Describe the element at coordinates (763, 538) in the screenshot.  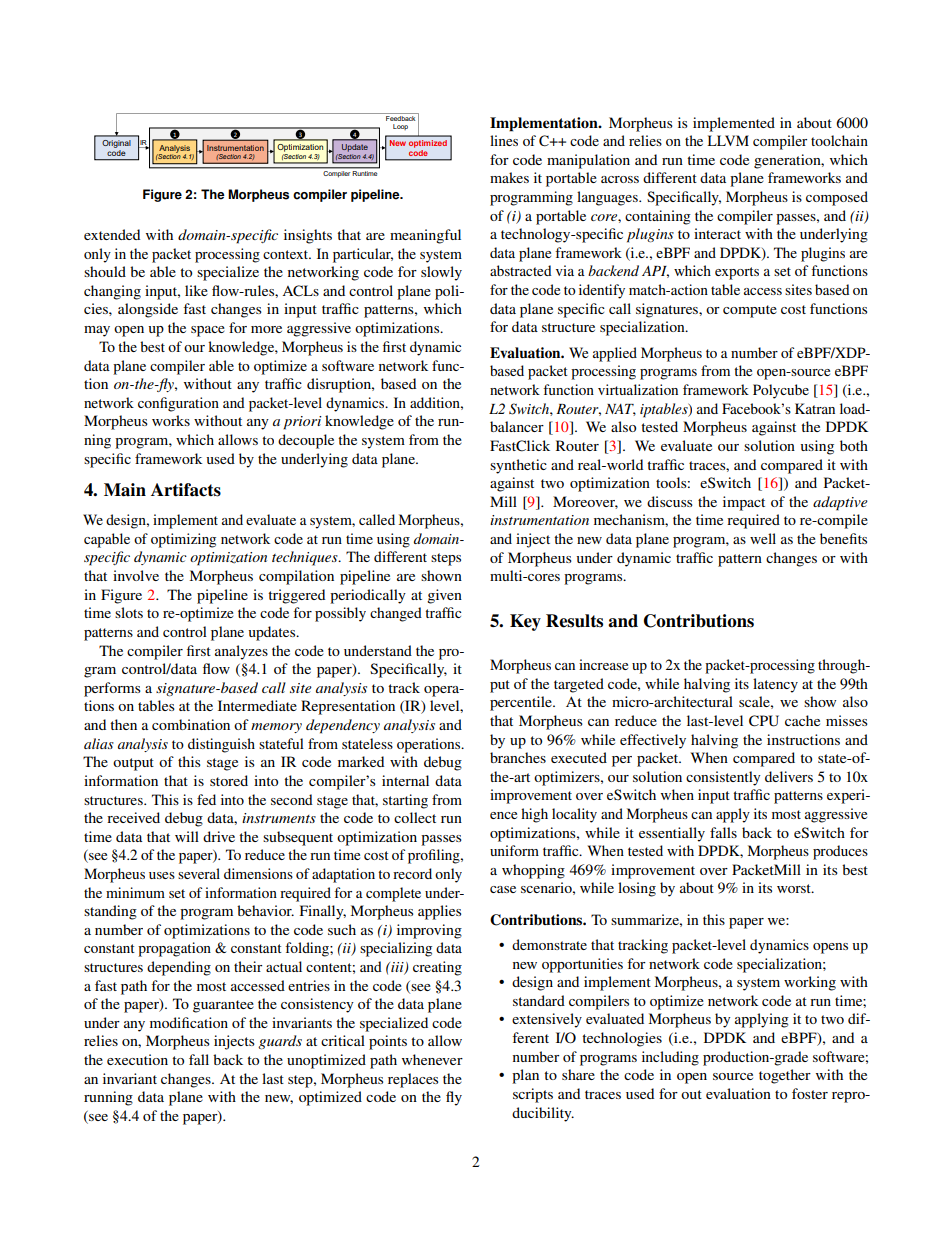
I see `well` at that location.
